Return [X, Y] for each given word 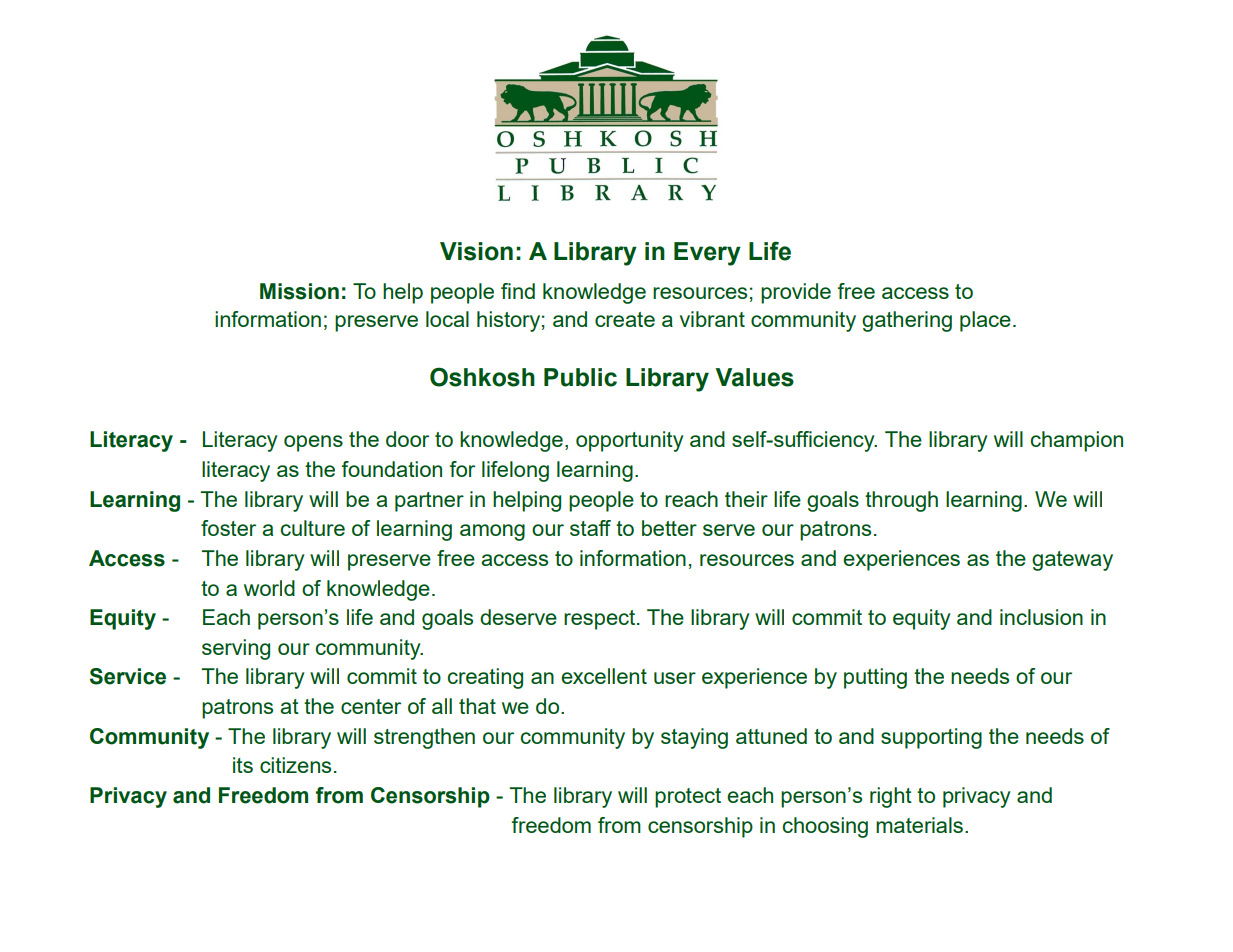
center [371, 706]
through [901, 501]
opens [313, 443]
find [518, 291]
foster [228, 528]
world [269, 588]
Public [580, 377]
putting [875, 678]
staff [590, 528]
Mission [299, 291]
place [985, 321]
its [243, 765]
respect [599, 620]
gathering [907, 321]
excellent [604, 676]
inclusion [1041, 617]
